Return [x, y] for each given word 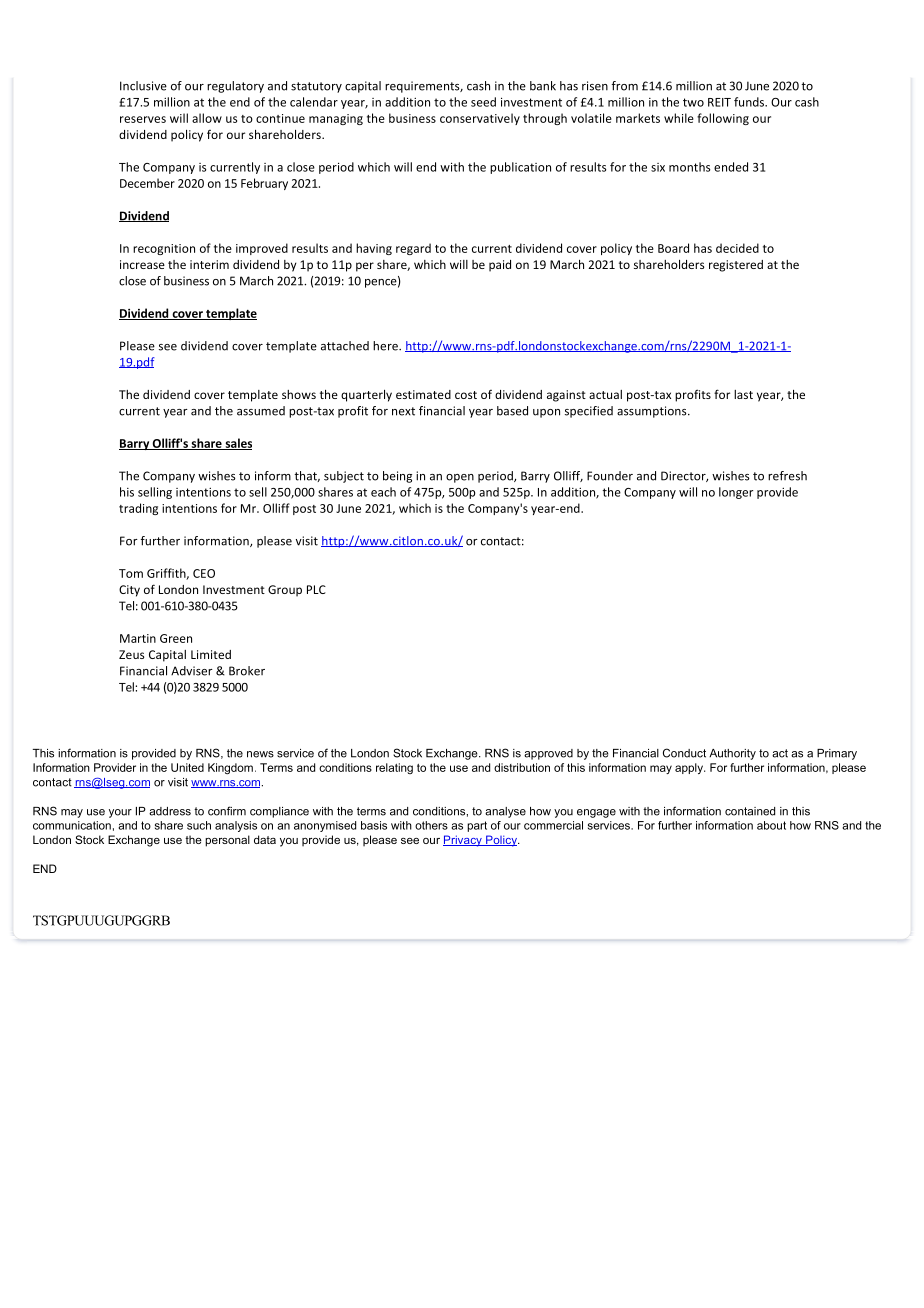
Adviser [192, 671]
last [743, 394]
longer [736, 493]
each [383, 492]
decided [737, 248]
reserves [143, 119]
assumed [261, 411]
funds [750, 102]
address [170, 811]
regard [413, 249]
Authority [732, 754]
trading [138, 509]
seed [483, 102]
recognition [164, 249]
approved [548, 754]
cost [466, 395]
